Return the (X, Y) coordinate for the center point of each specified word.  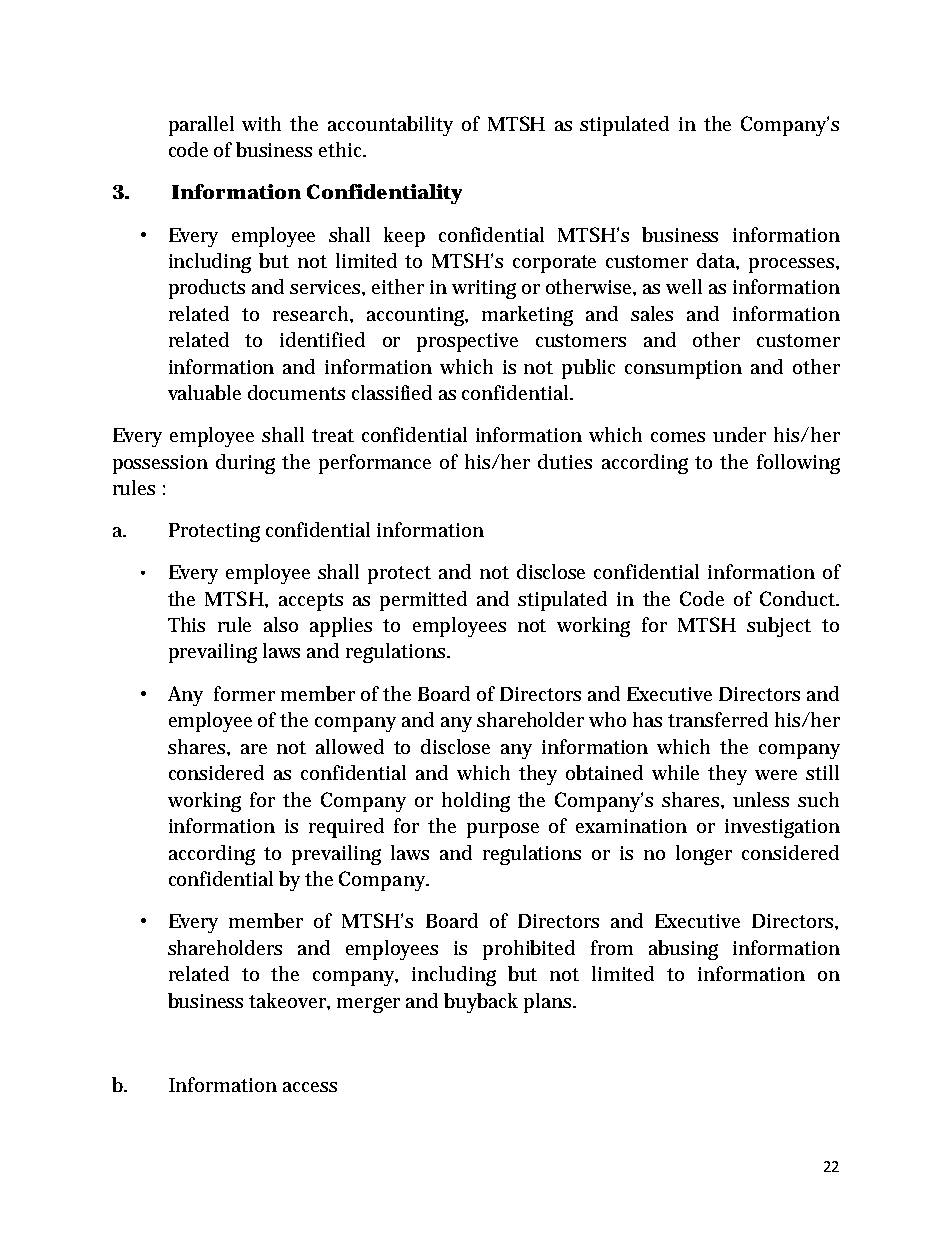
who (607, 719)
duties (565, 461)
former (244, 693)
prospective (467, 342)
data (718, 261)
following (798, 464)
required (346, 828)
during (245, 464)
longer (704, 855)
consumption (683, 369)
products (207, 289)
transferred (718, 719)
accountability (390, 126)
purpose (503, 830)
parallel (201, 126)
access (310, 1087)
